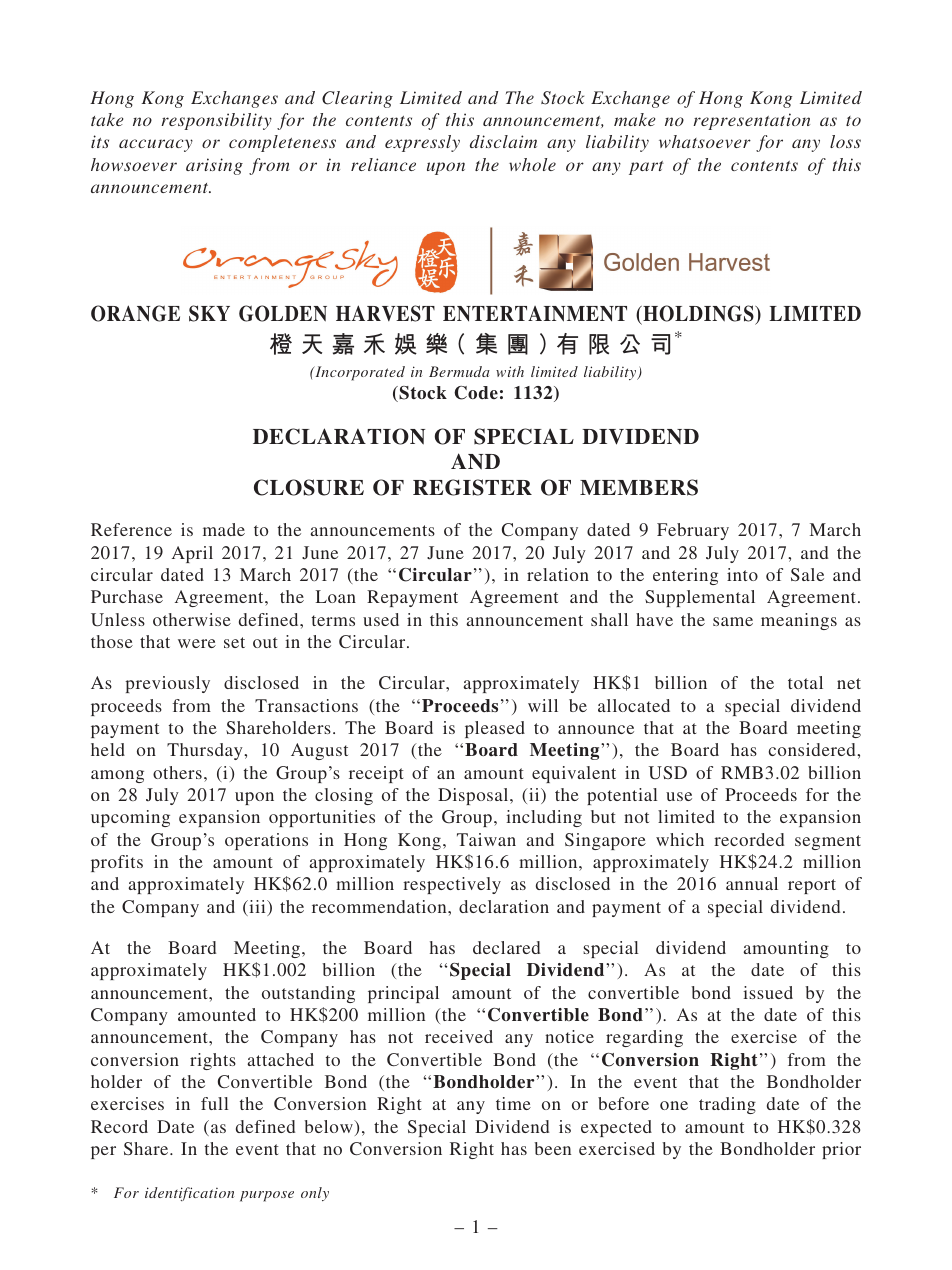  I want to click on representation, so click(751, 121).
